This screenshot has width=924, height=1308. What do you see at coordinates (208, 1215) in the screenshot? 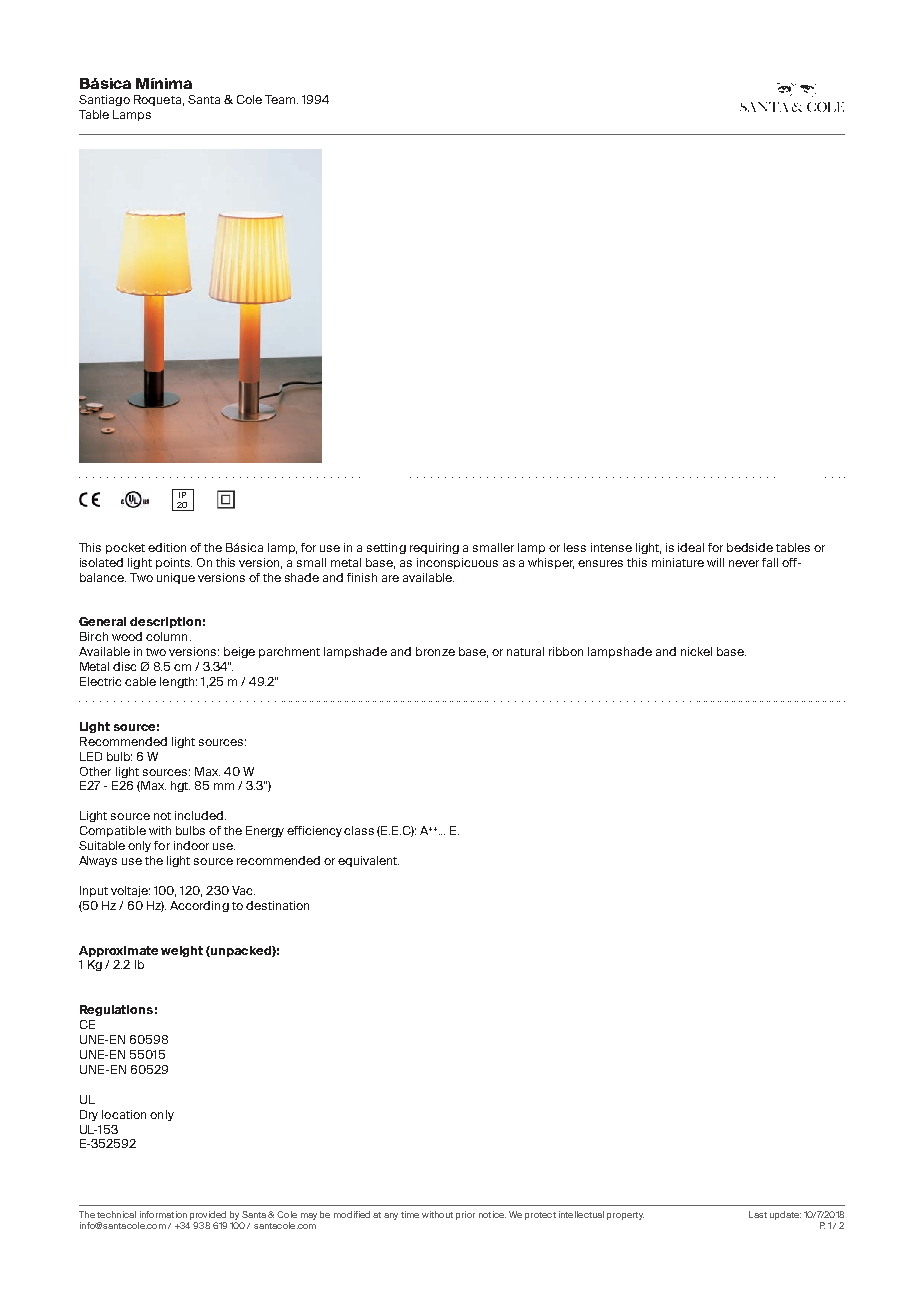
I see `provided` at bounding box center [208, 1215].
